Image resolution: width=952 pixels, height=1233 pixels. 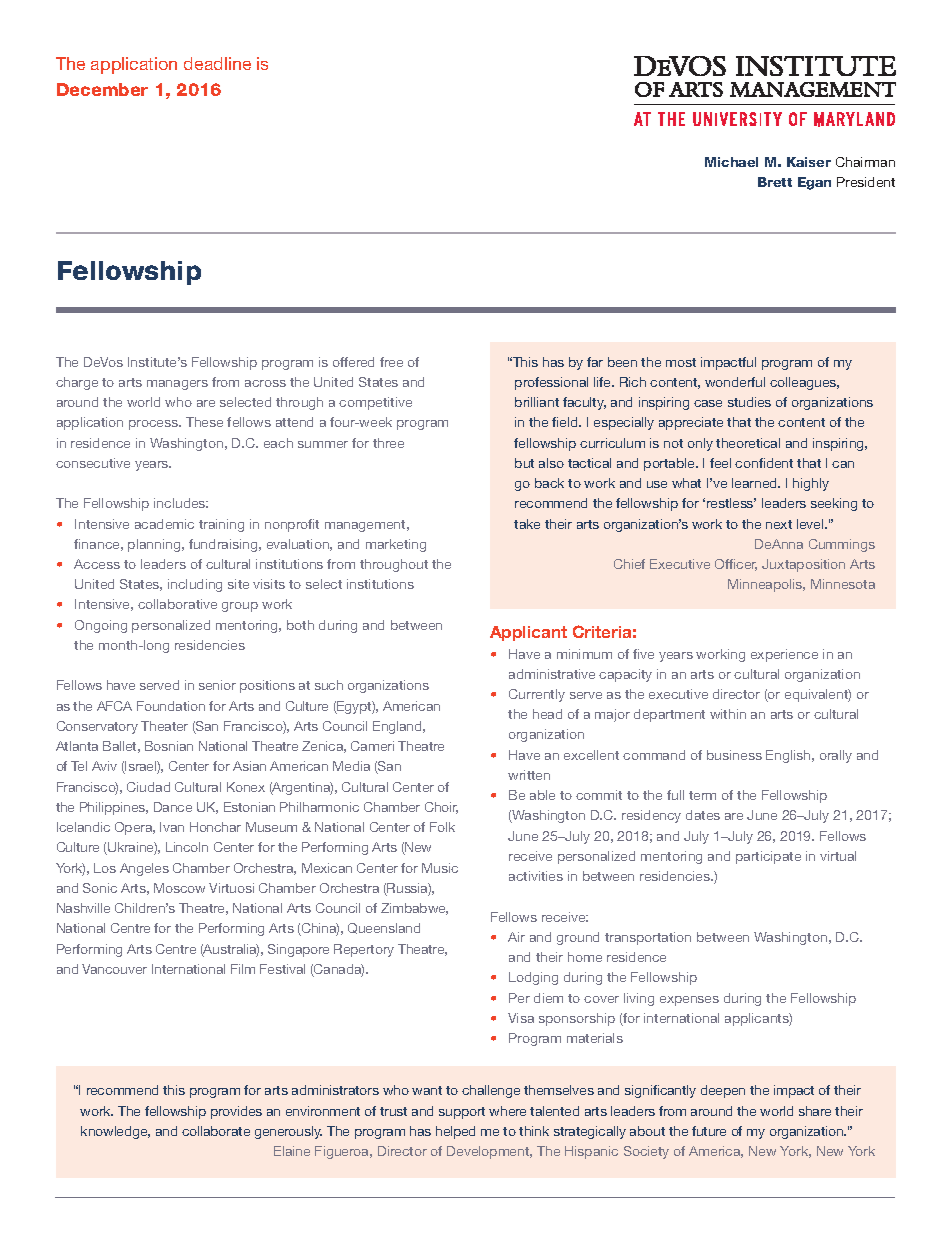 I want to click on deadline, so click(x=217, y=63).
